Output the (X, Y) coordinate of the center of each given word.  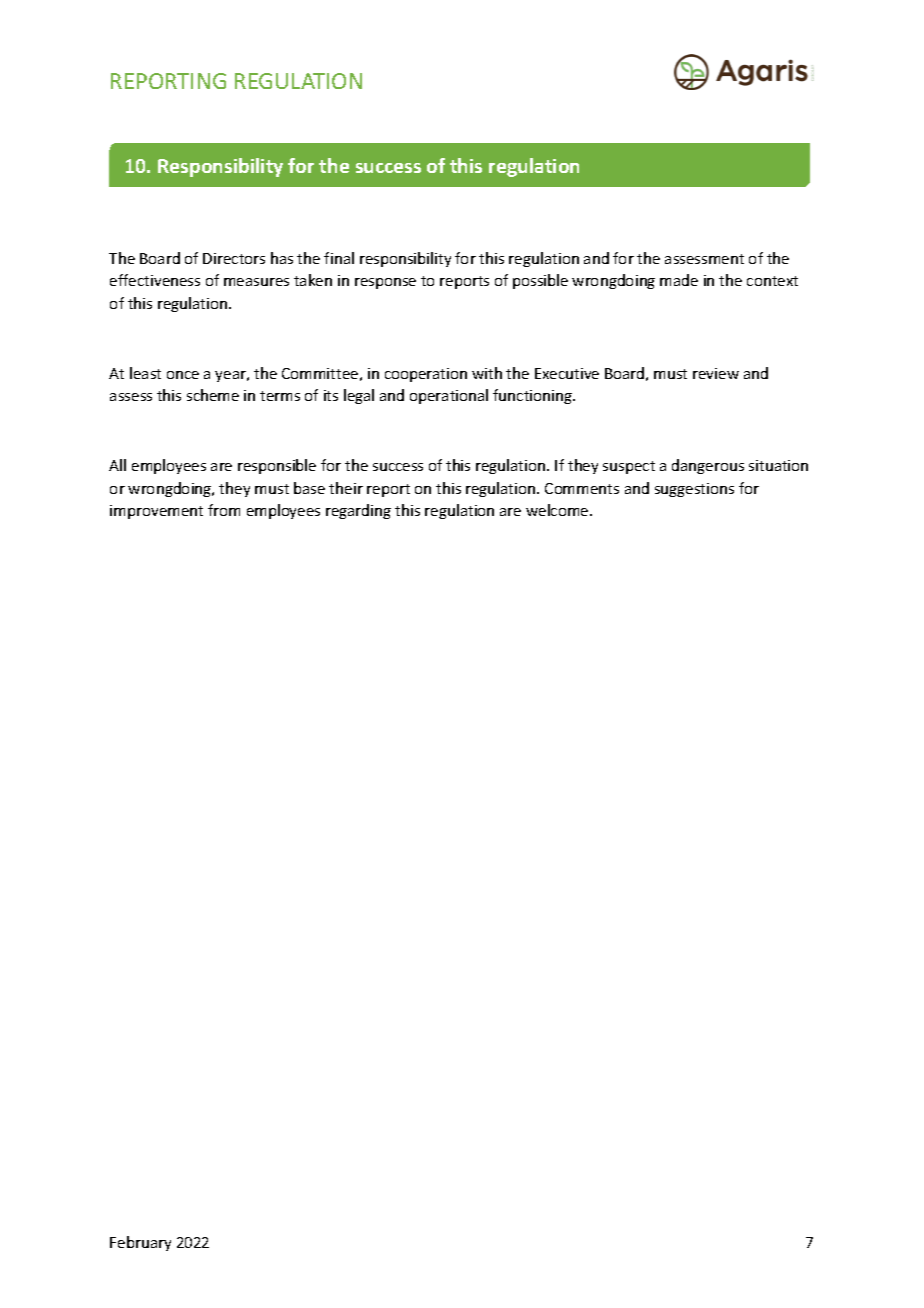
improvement (156, 512)
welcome (558, 510)
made (679, 280)
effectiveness (155, 280)
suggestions (694, 490)
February (140, 1243)
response (385, 283)
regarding (358, 511)
